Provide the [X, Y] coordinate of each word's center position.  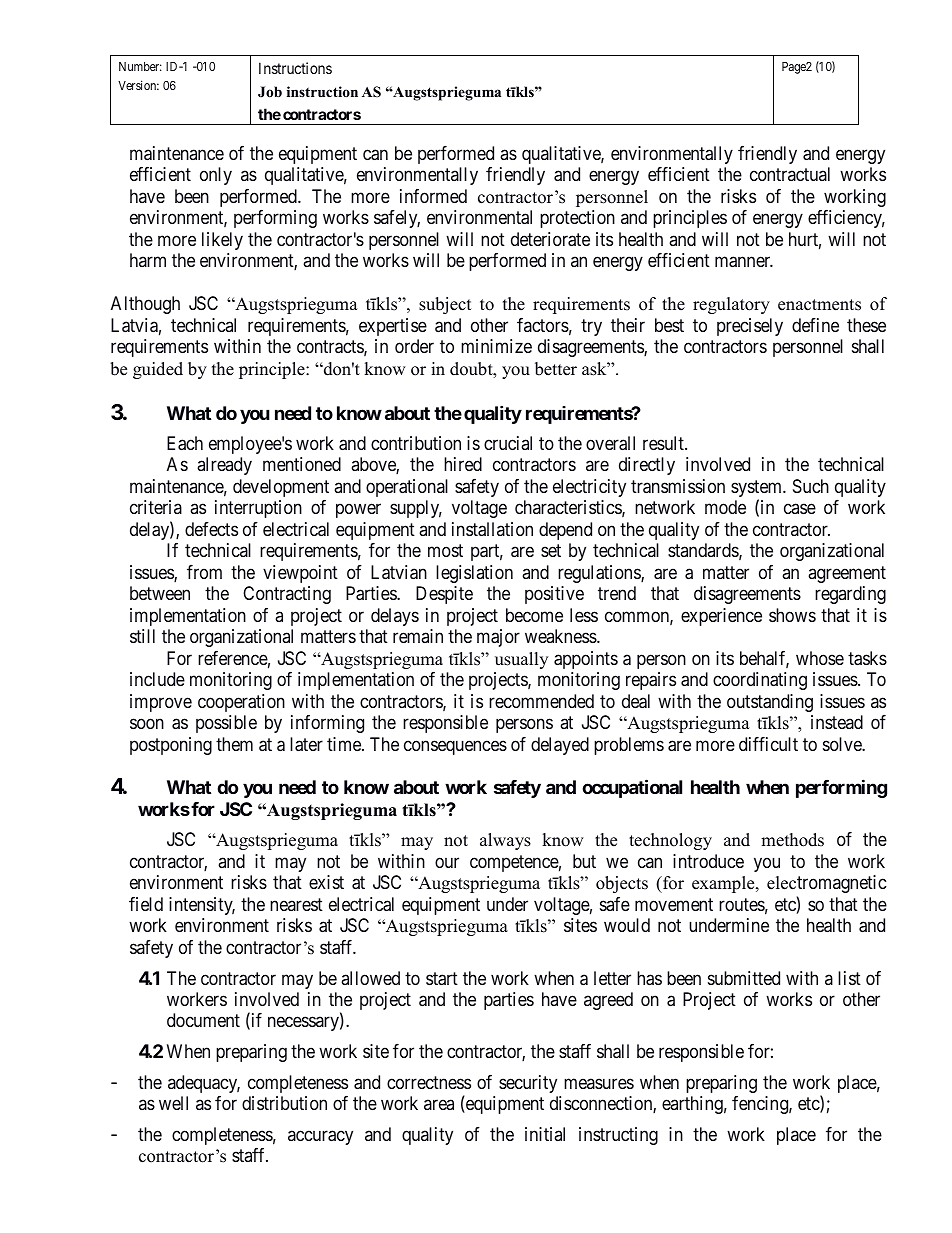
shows [792, 615]
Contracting [287, 595]
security [528, 1084]
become [534, 615]
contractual [790, 174]
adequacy [204, 1084]
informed [433, 196]
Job [270, 92]
